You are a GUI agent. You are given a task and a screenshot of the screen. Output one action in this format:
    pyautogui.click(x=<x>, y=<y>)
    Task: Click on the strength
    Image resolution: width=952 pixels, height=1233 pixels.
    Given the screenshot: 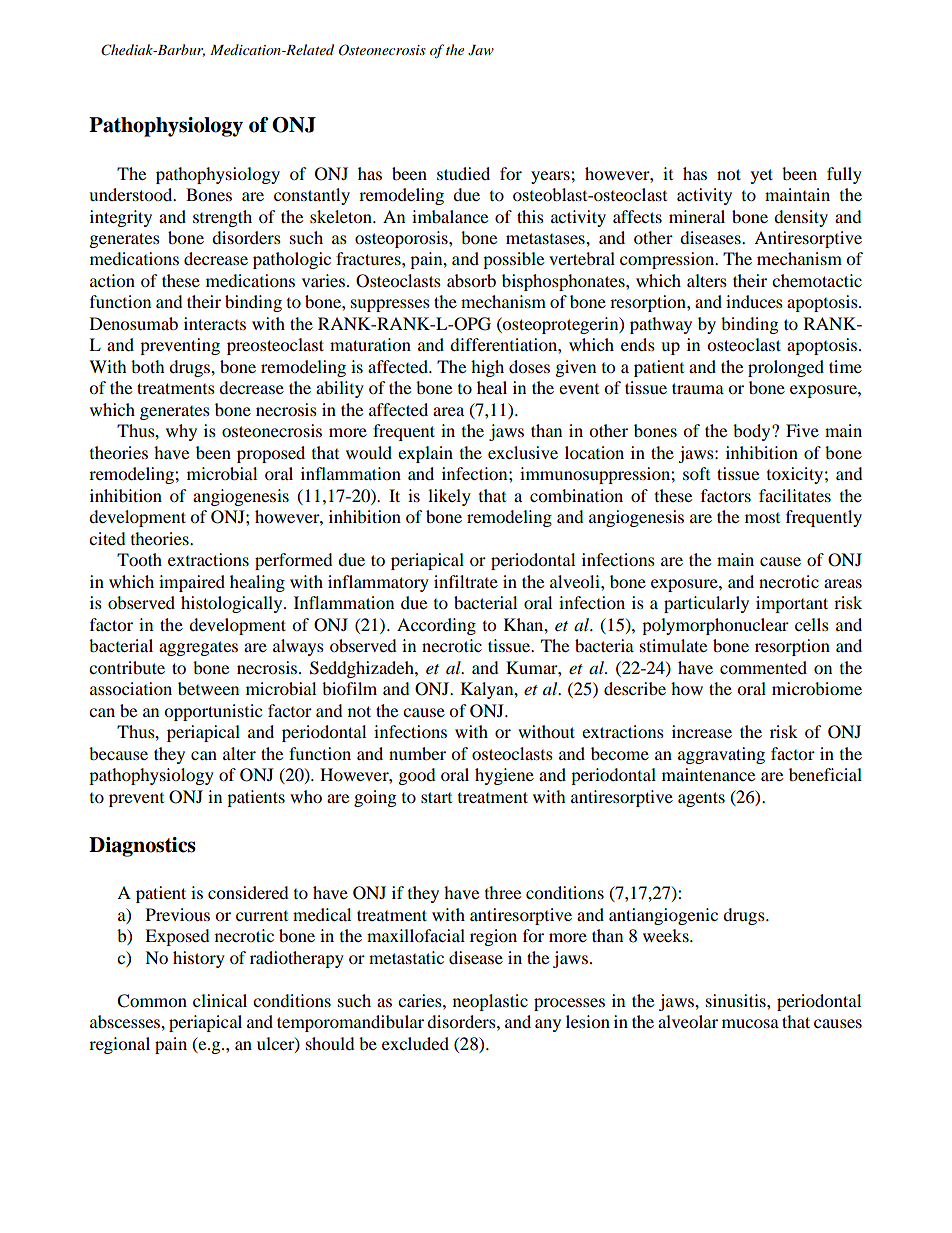 What is the action you would take?
    pyautogui.click(x=222, y=218)
